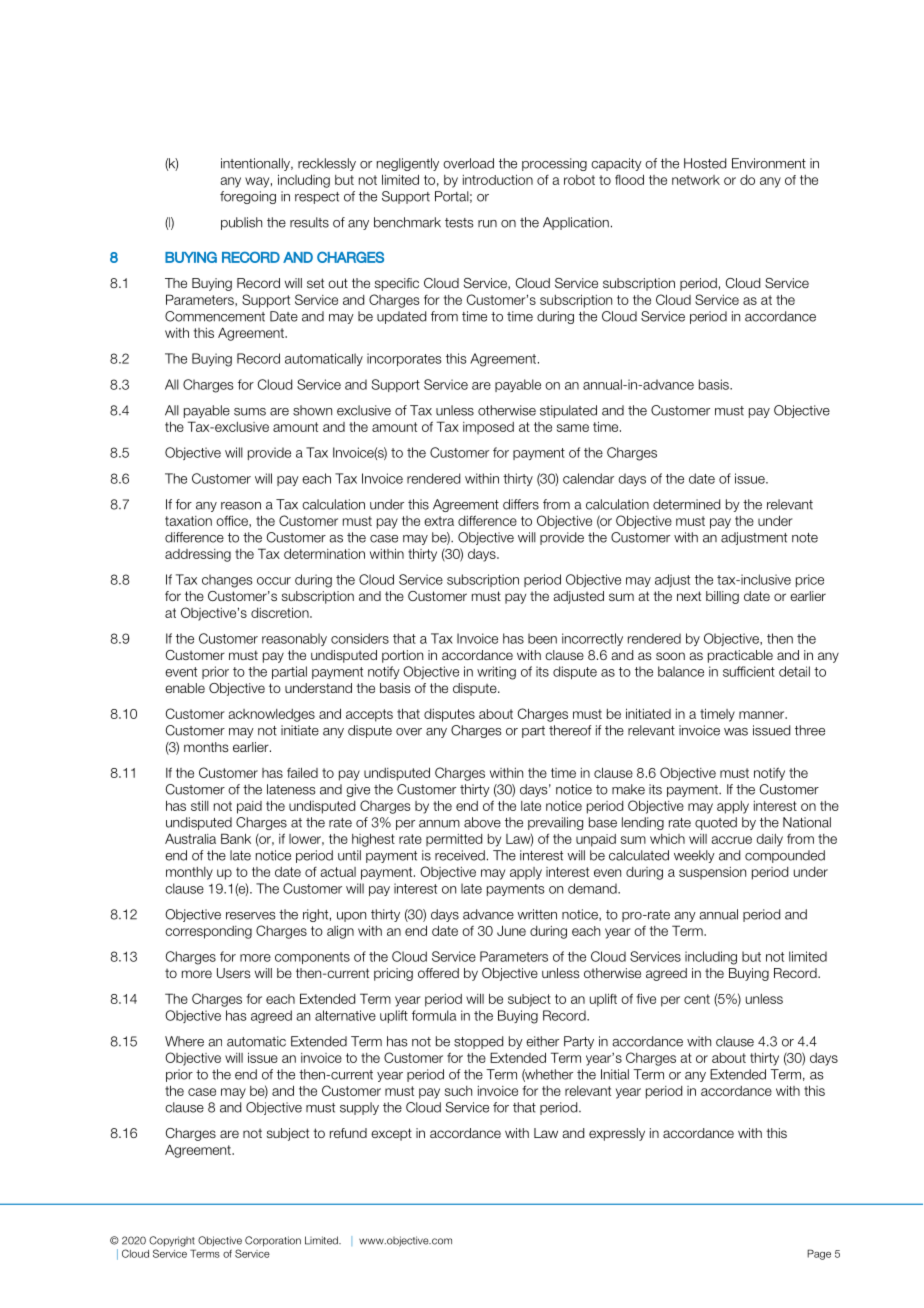 The width and height of the screenshot is (924, 1308). What do you see at coordinates (251, 916) in the screenshot?
I see `reserves` at bounding box center [251, 916].
